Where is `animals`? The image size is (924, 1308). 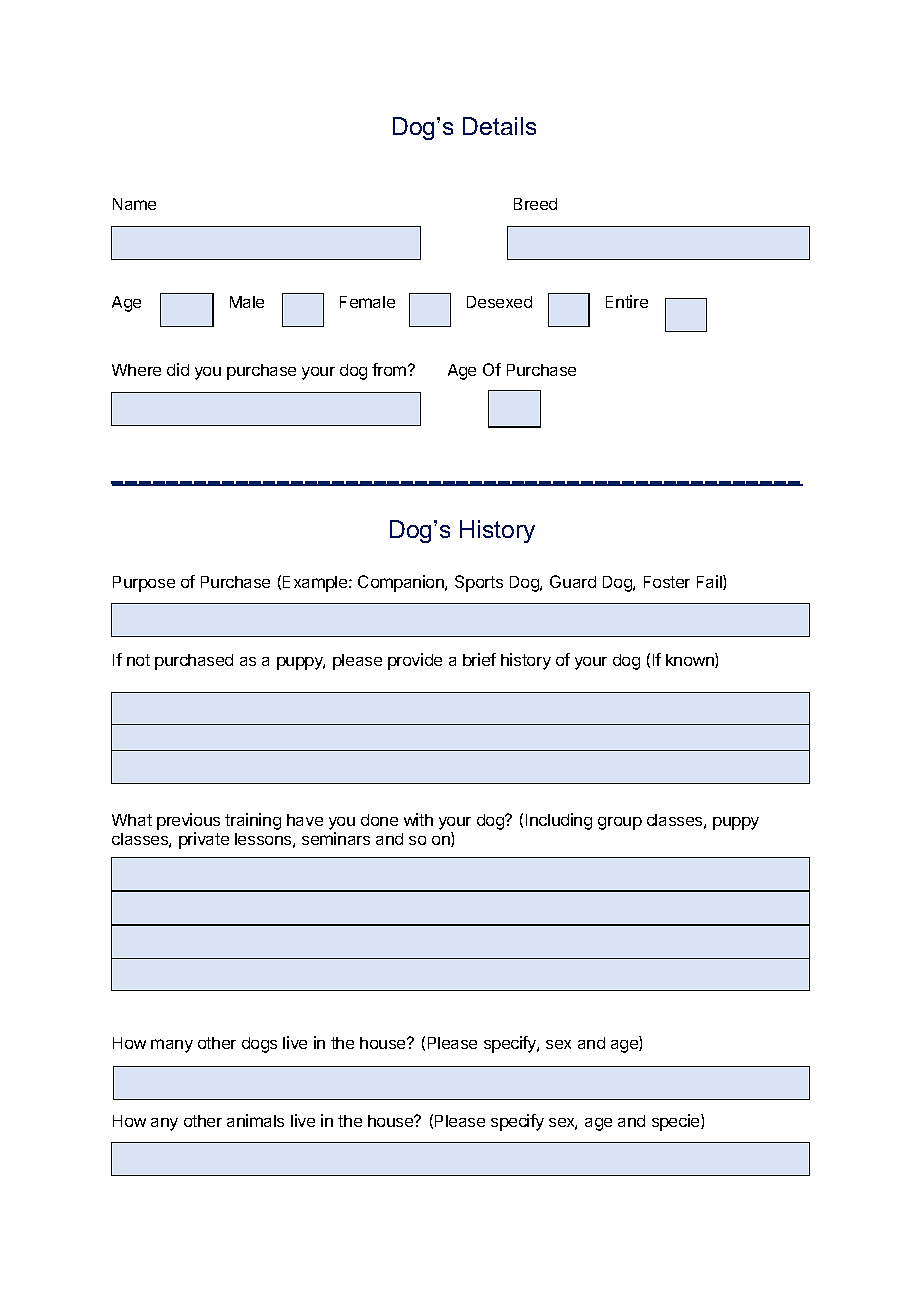 animals is located at coordinates (255, 1120).
